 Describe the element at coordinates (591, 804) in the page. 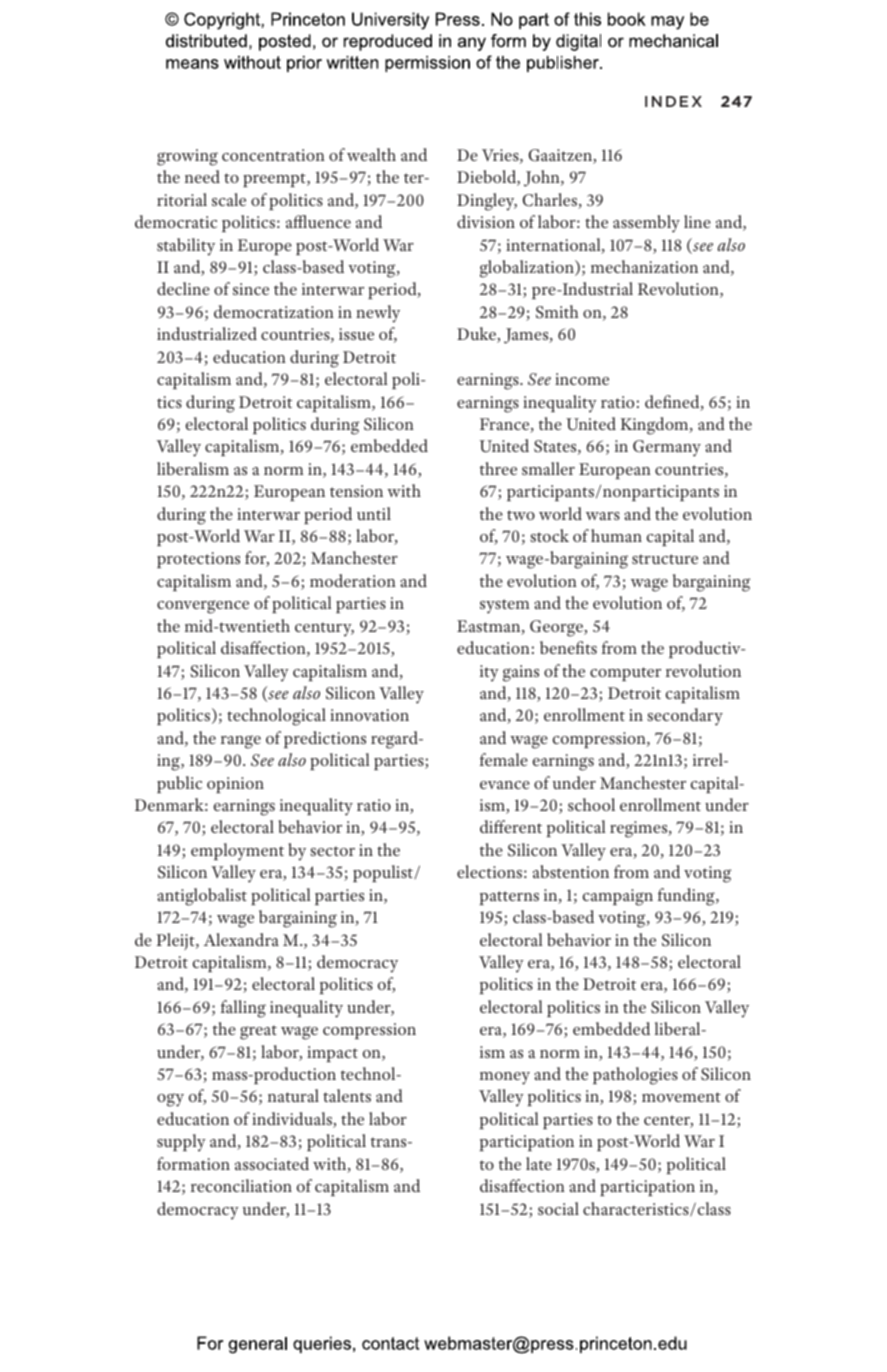

I see `school` at that location.
